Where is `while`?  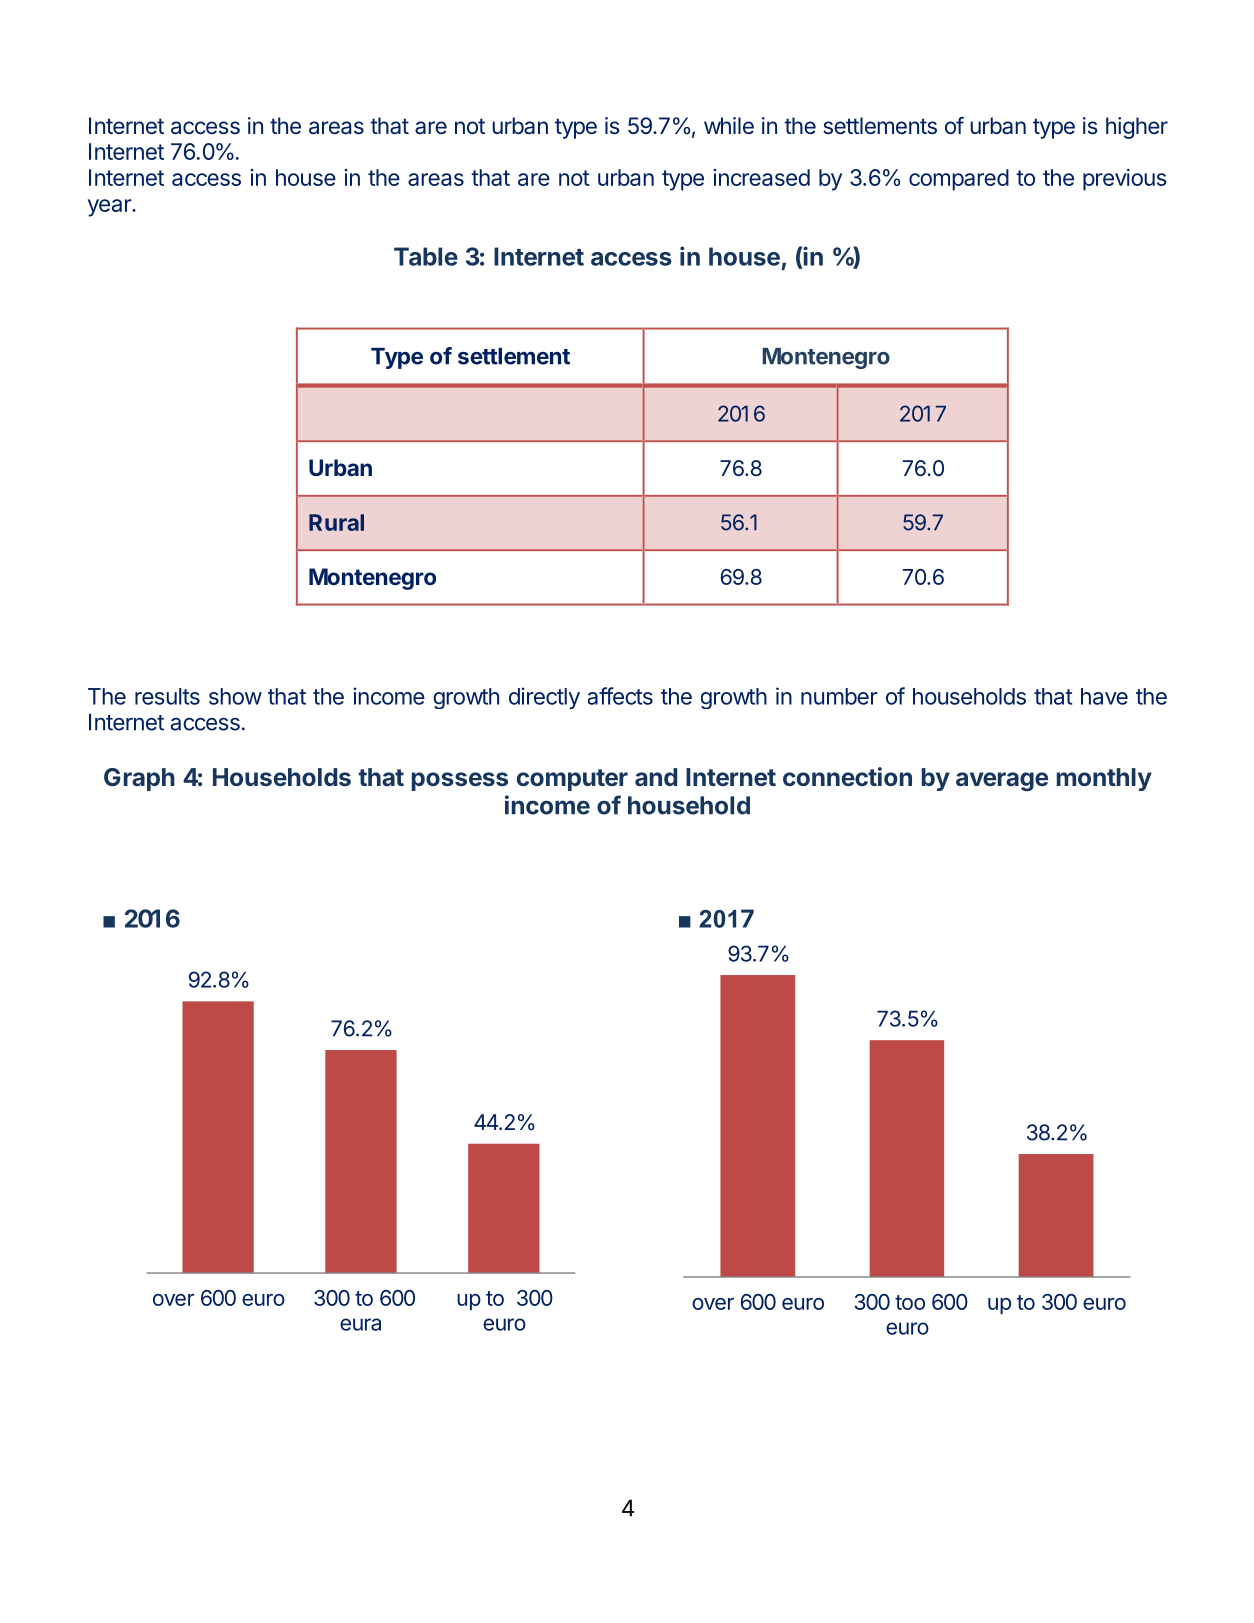
while is located at coordinates (729, 125).
